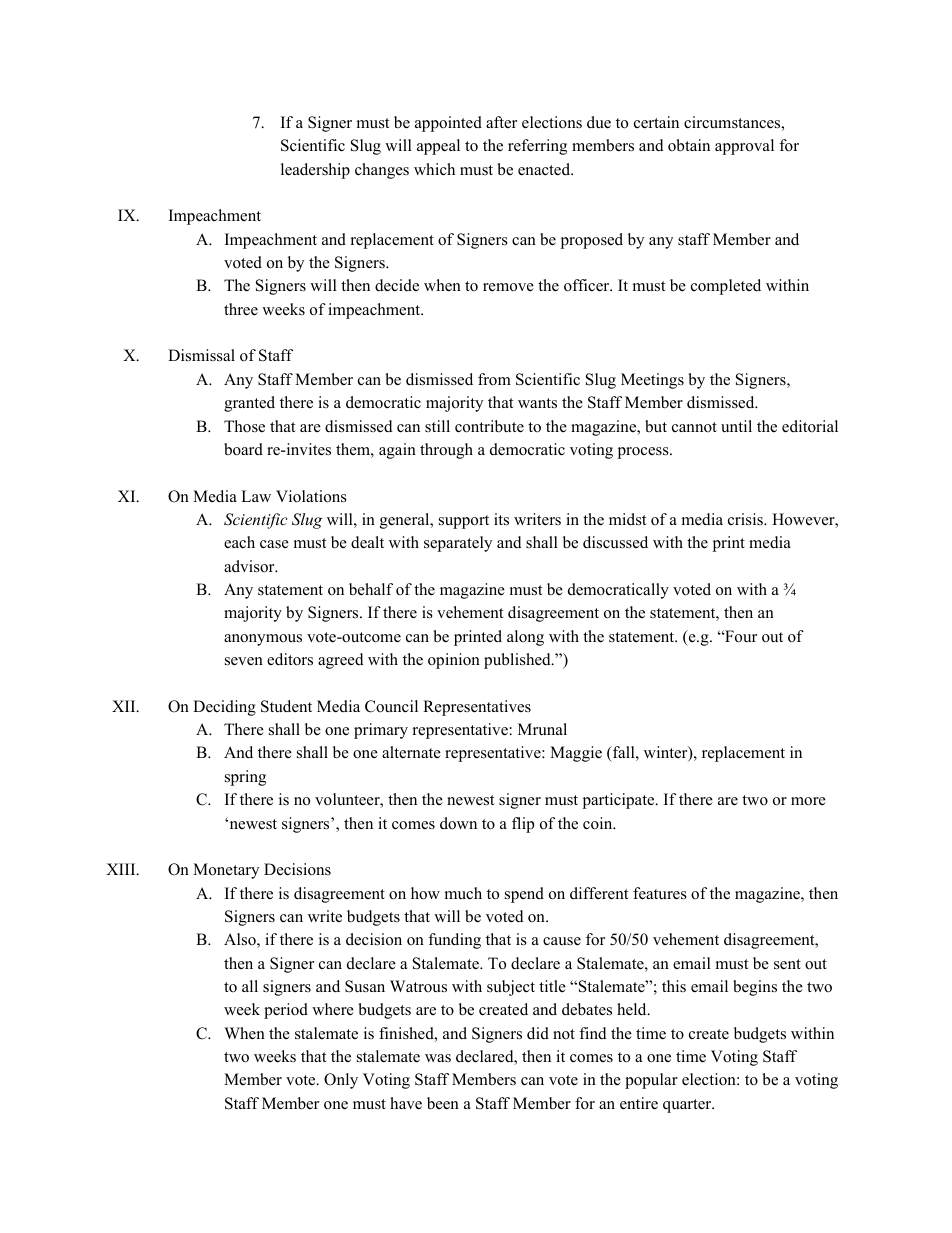  What do you see at coordinates (286, 1011) in the screenshot?
I see `period` at bounding box center [286, 1011].
